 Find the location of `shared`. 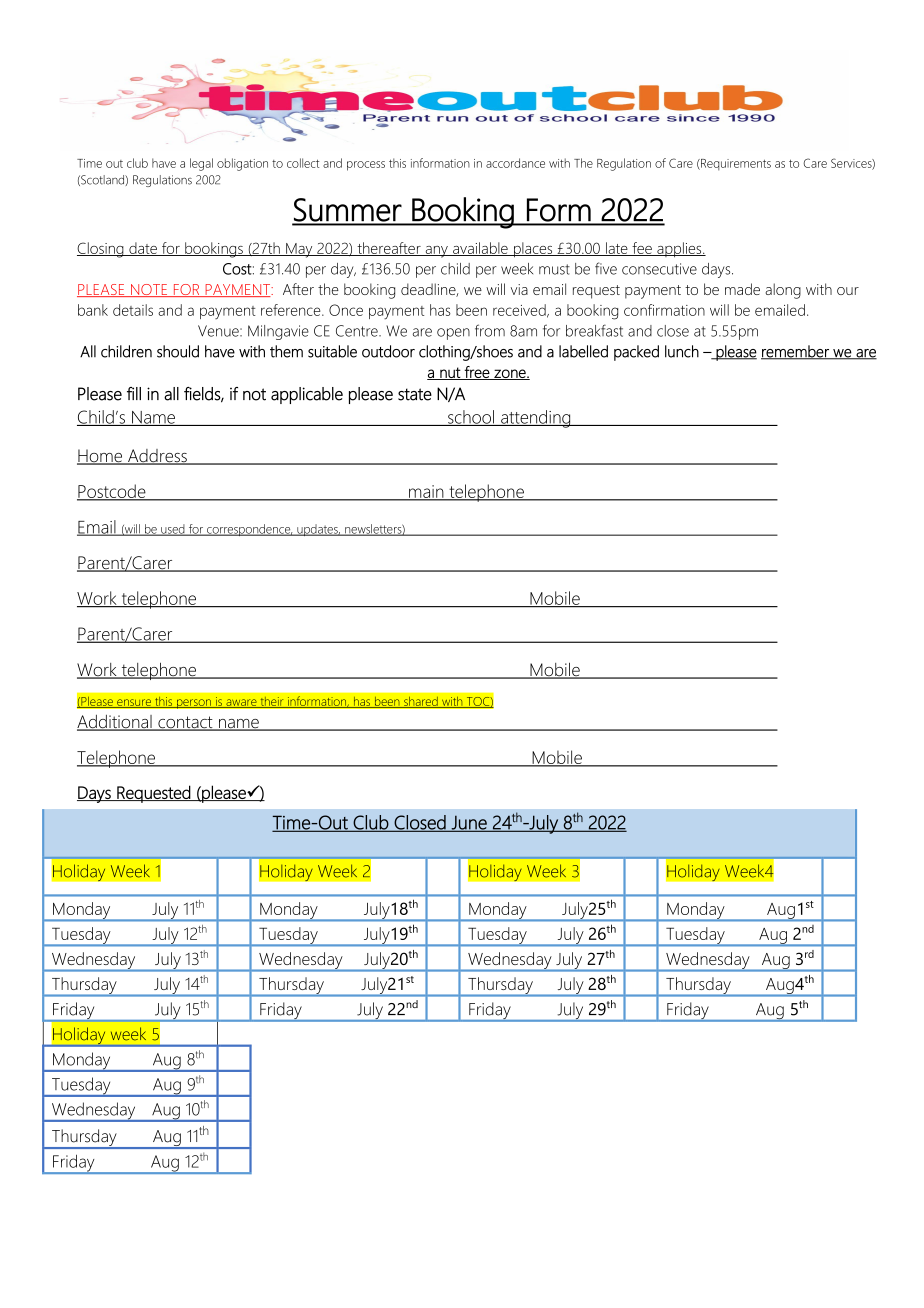

shared is located at coordinates (421, 702).
